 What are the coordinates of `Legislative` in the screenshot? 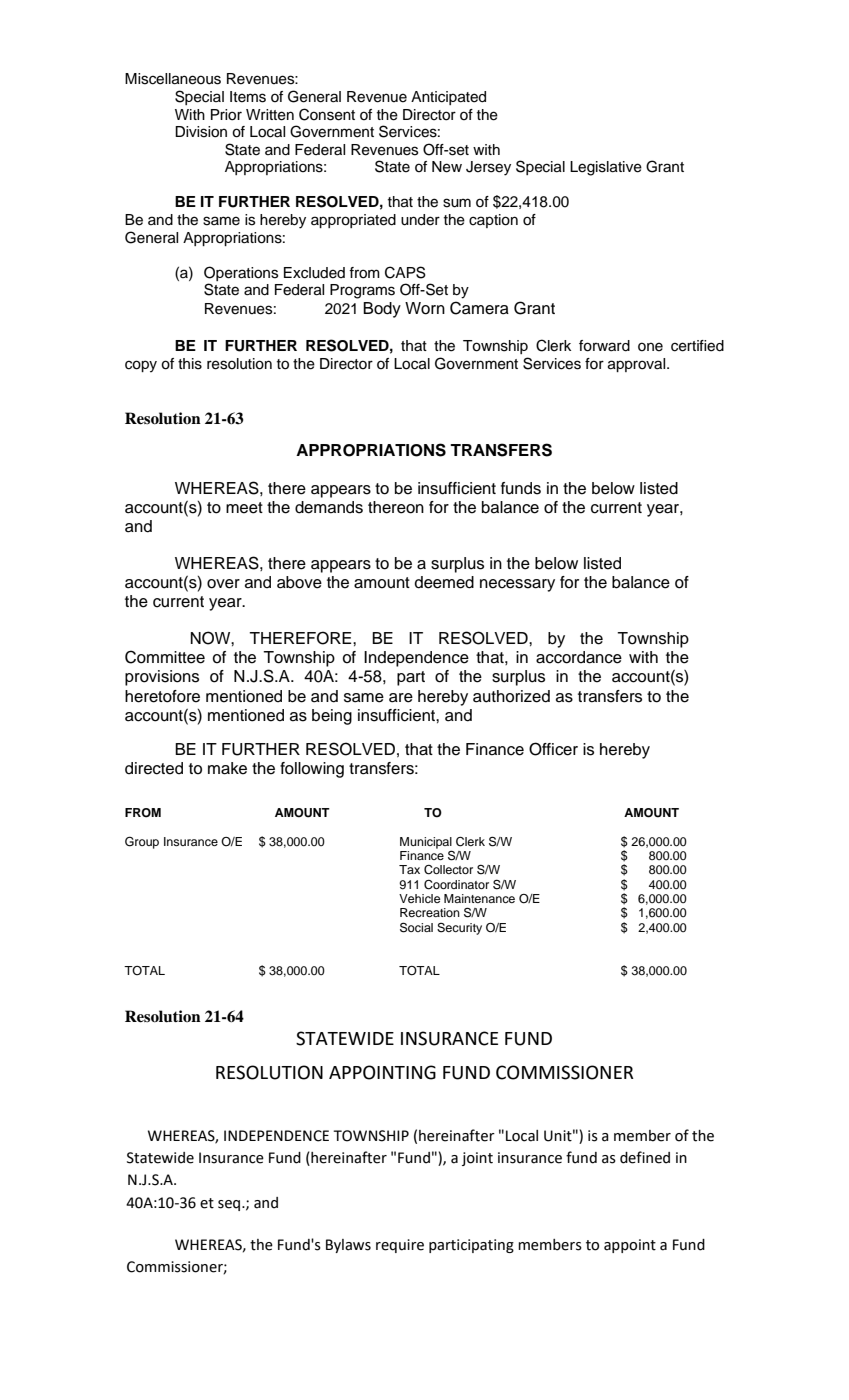 It's located at (606, 168).
